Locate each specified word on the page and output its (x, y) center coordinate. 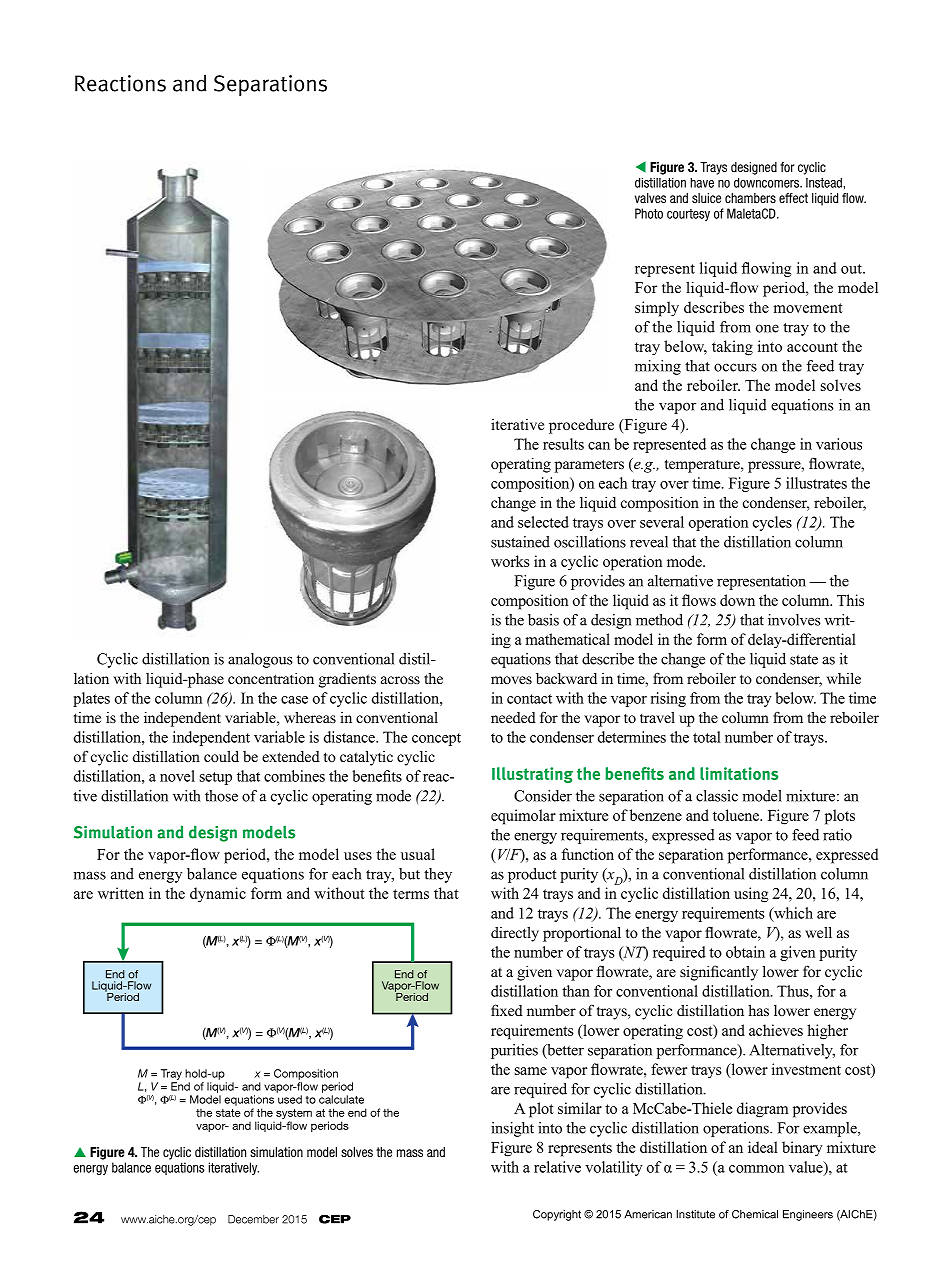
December (253, 1219)
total (707, 737)
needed (513, 717)
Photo (649, 213)
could (221, 756)
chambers (750, 198)
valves (650, 198)
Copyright (557, 1215)
